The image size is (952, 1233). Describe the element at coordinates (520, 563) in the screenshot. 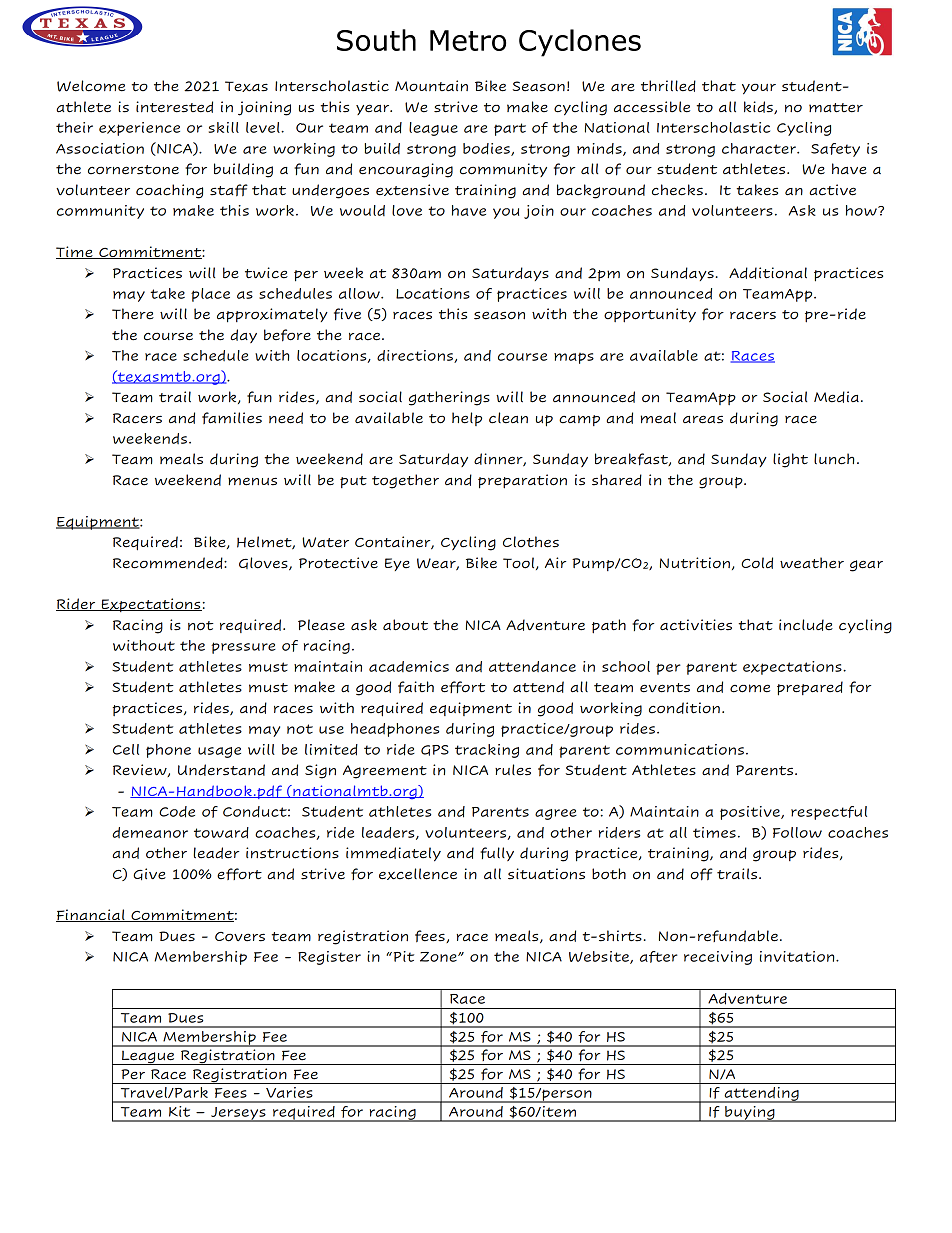

I see `Tool` at that location.
